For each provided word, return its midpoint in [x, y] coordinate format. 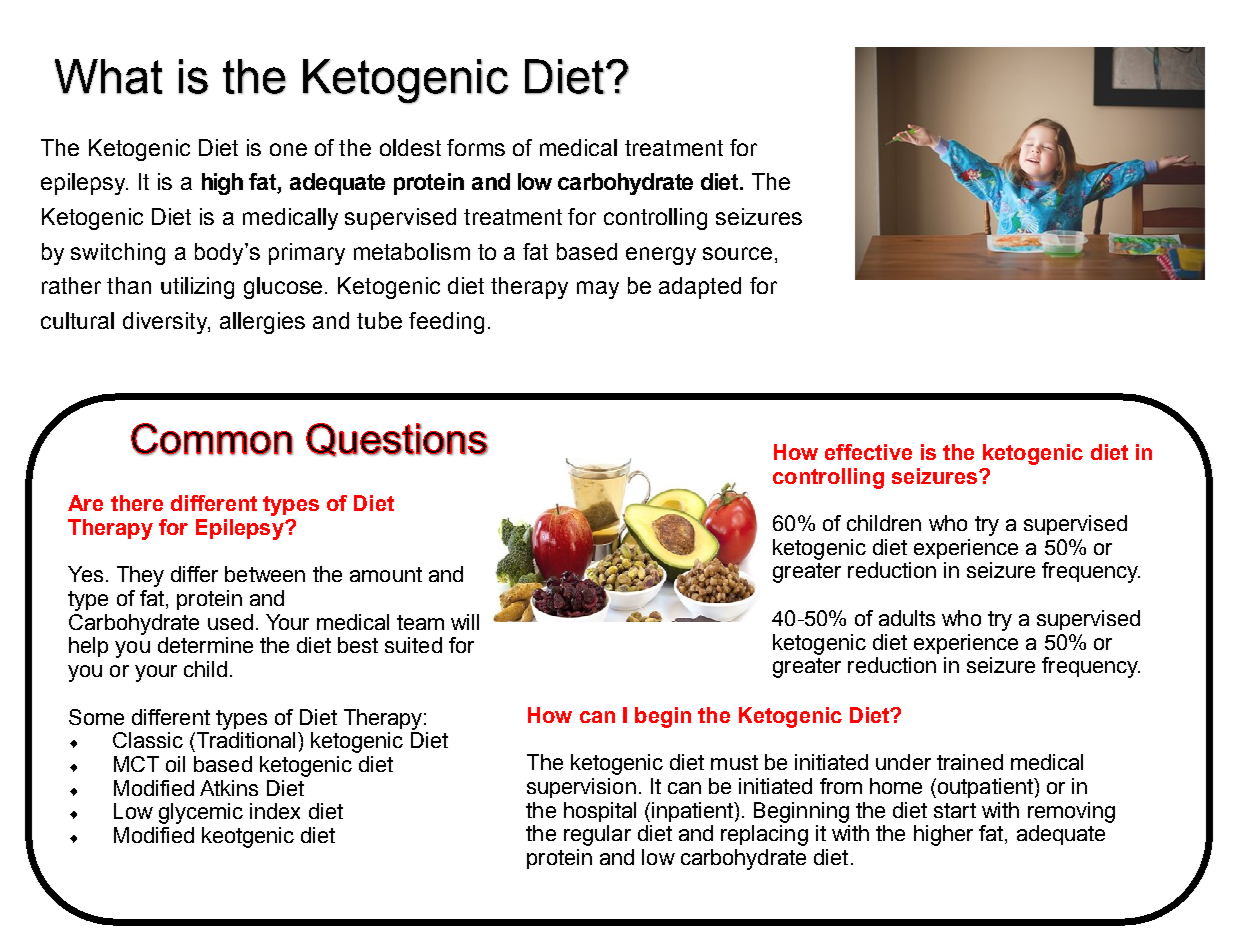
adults [907, 618]
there [137, 503]
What [108, 76]
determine [205, 645]
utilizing [197, 288]
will [465, 622]
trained [970, 762]
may [598, 290]
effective [868, 452]
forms [476, 147]
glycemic [201, 813]
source [737, 253]
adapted [700, 288]
